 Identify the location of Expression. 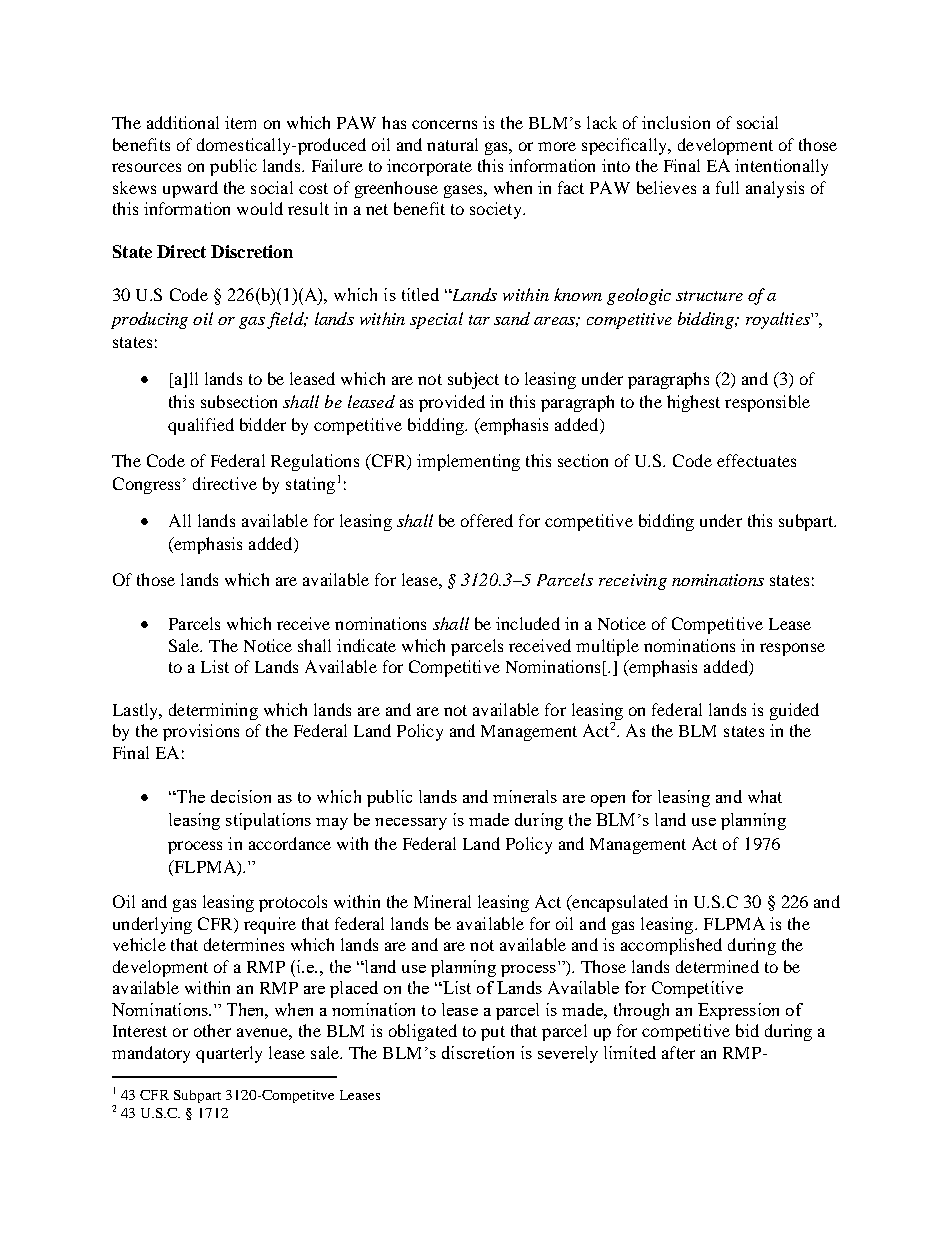
(738, 1011).
